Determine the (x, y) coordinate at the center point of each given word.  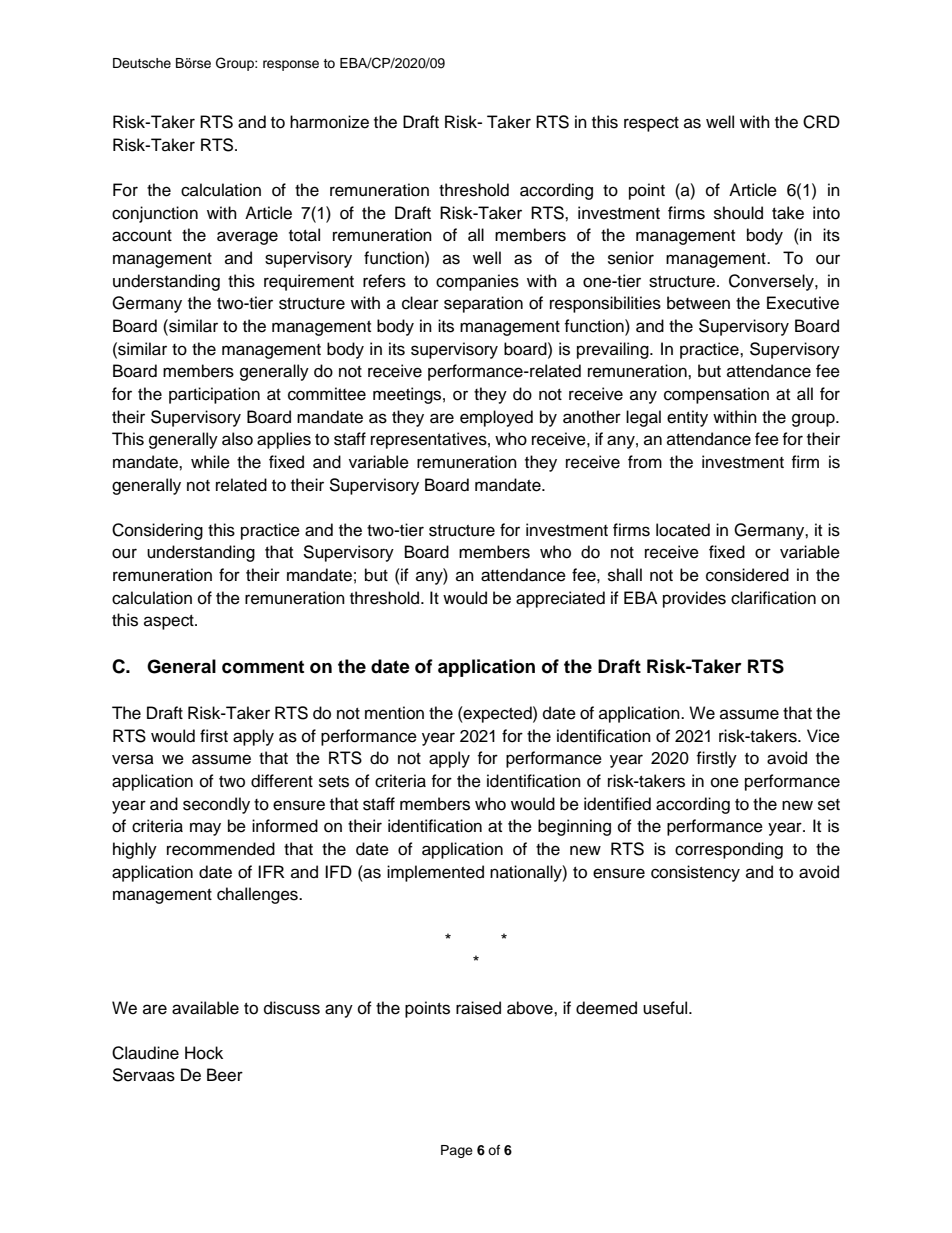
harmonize (329, 122)
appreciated (560, 599)
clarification (773, 598)
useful (666, 1008)
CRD (821, 122)
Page (457, 1151)
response (291, 65)
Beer (225, 1075)
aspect (170, 622)
